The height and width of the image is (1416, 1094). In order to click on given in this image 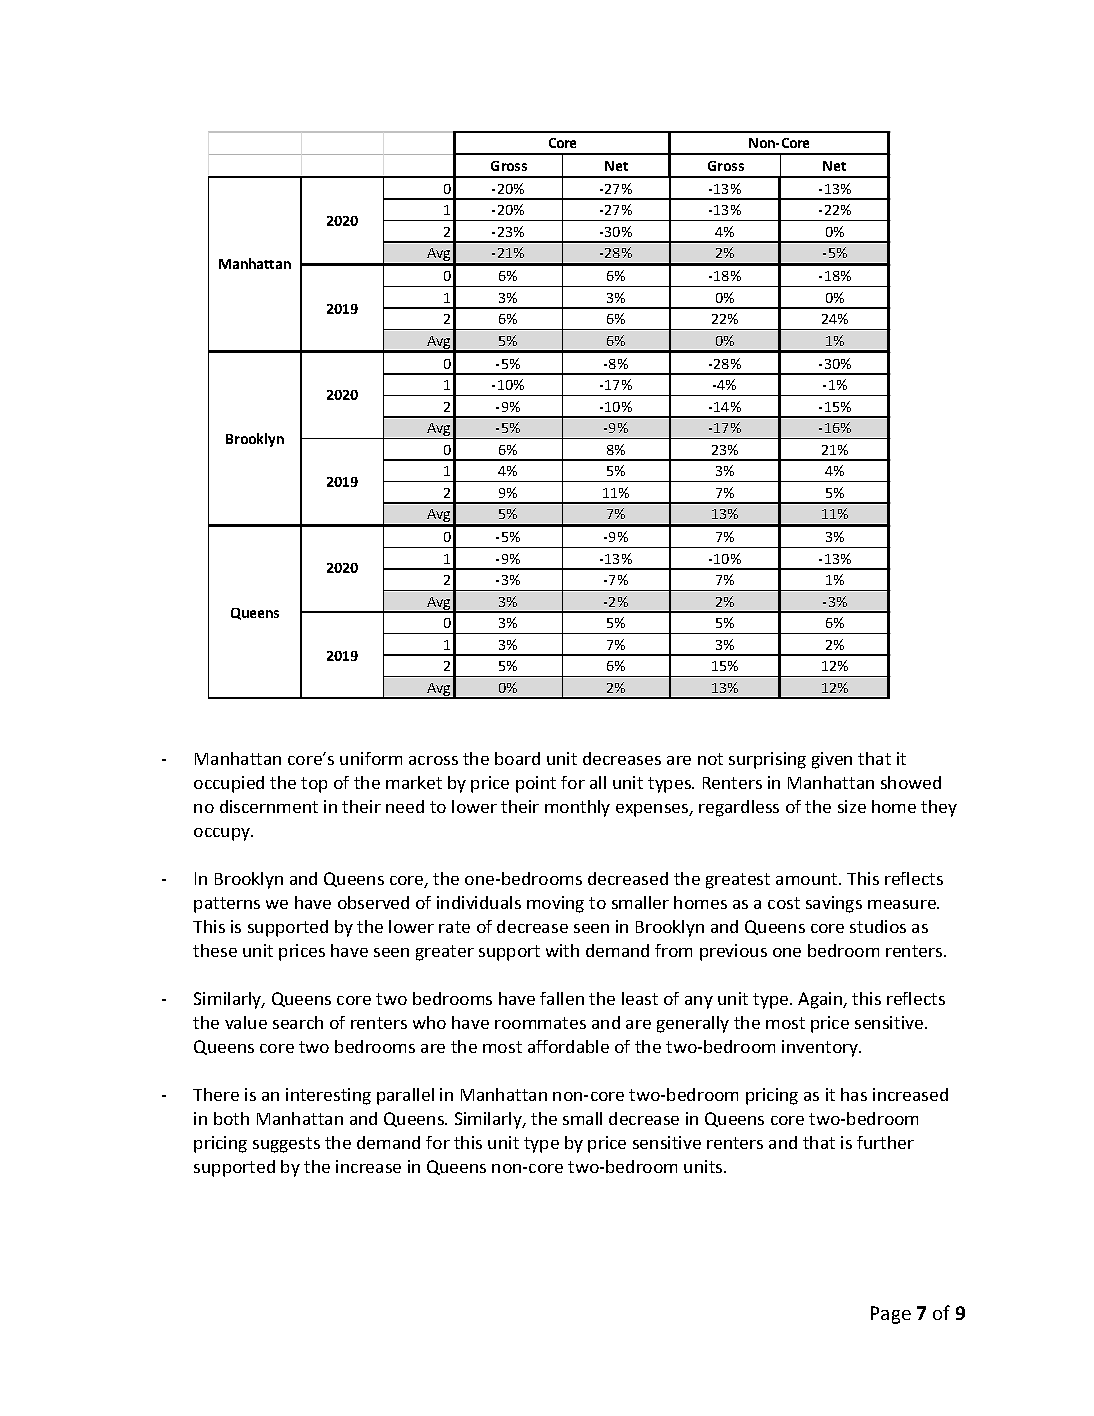, I will do `click(832, 760)`.
